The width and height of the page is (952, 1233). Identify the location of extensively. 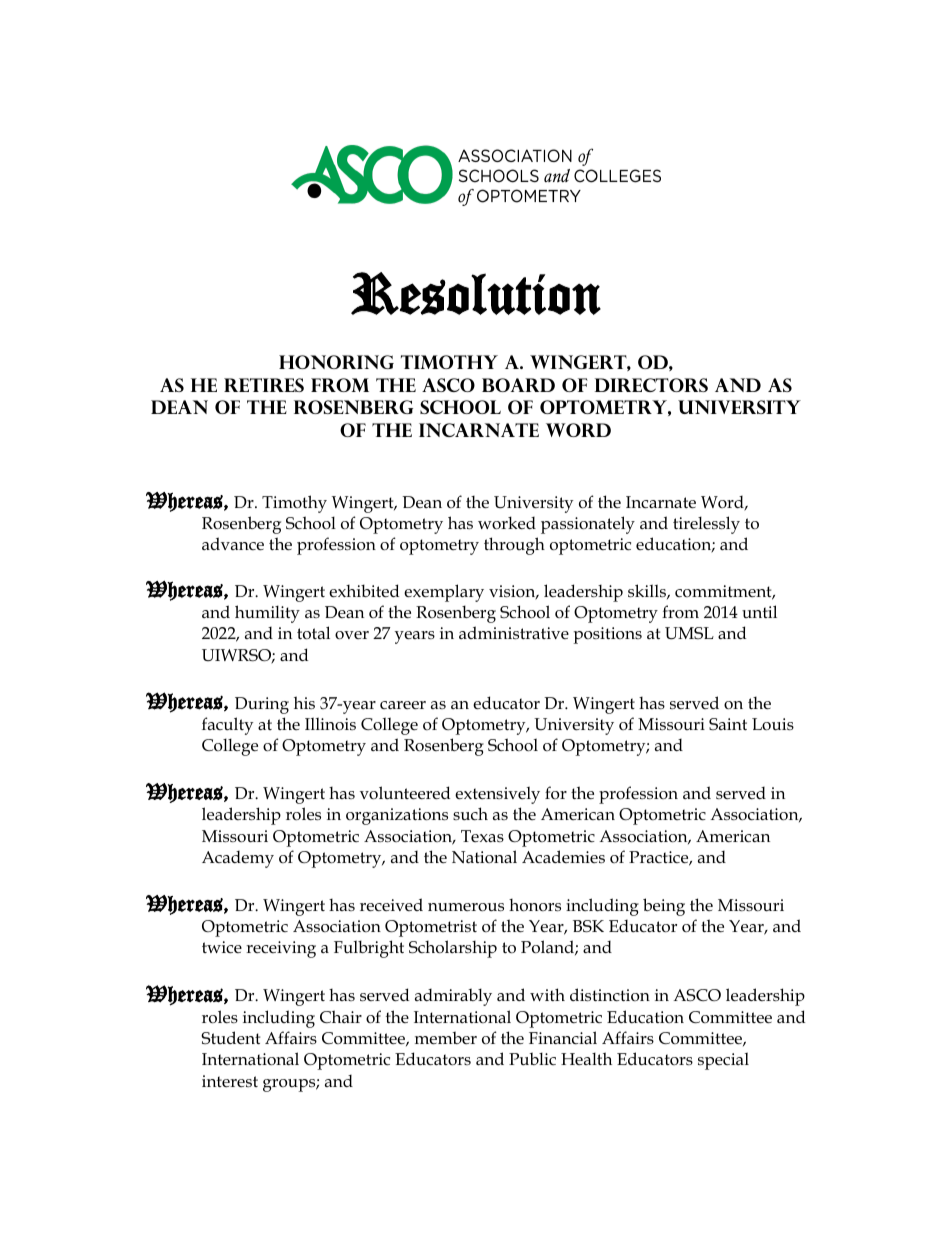
(497, 795).
